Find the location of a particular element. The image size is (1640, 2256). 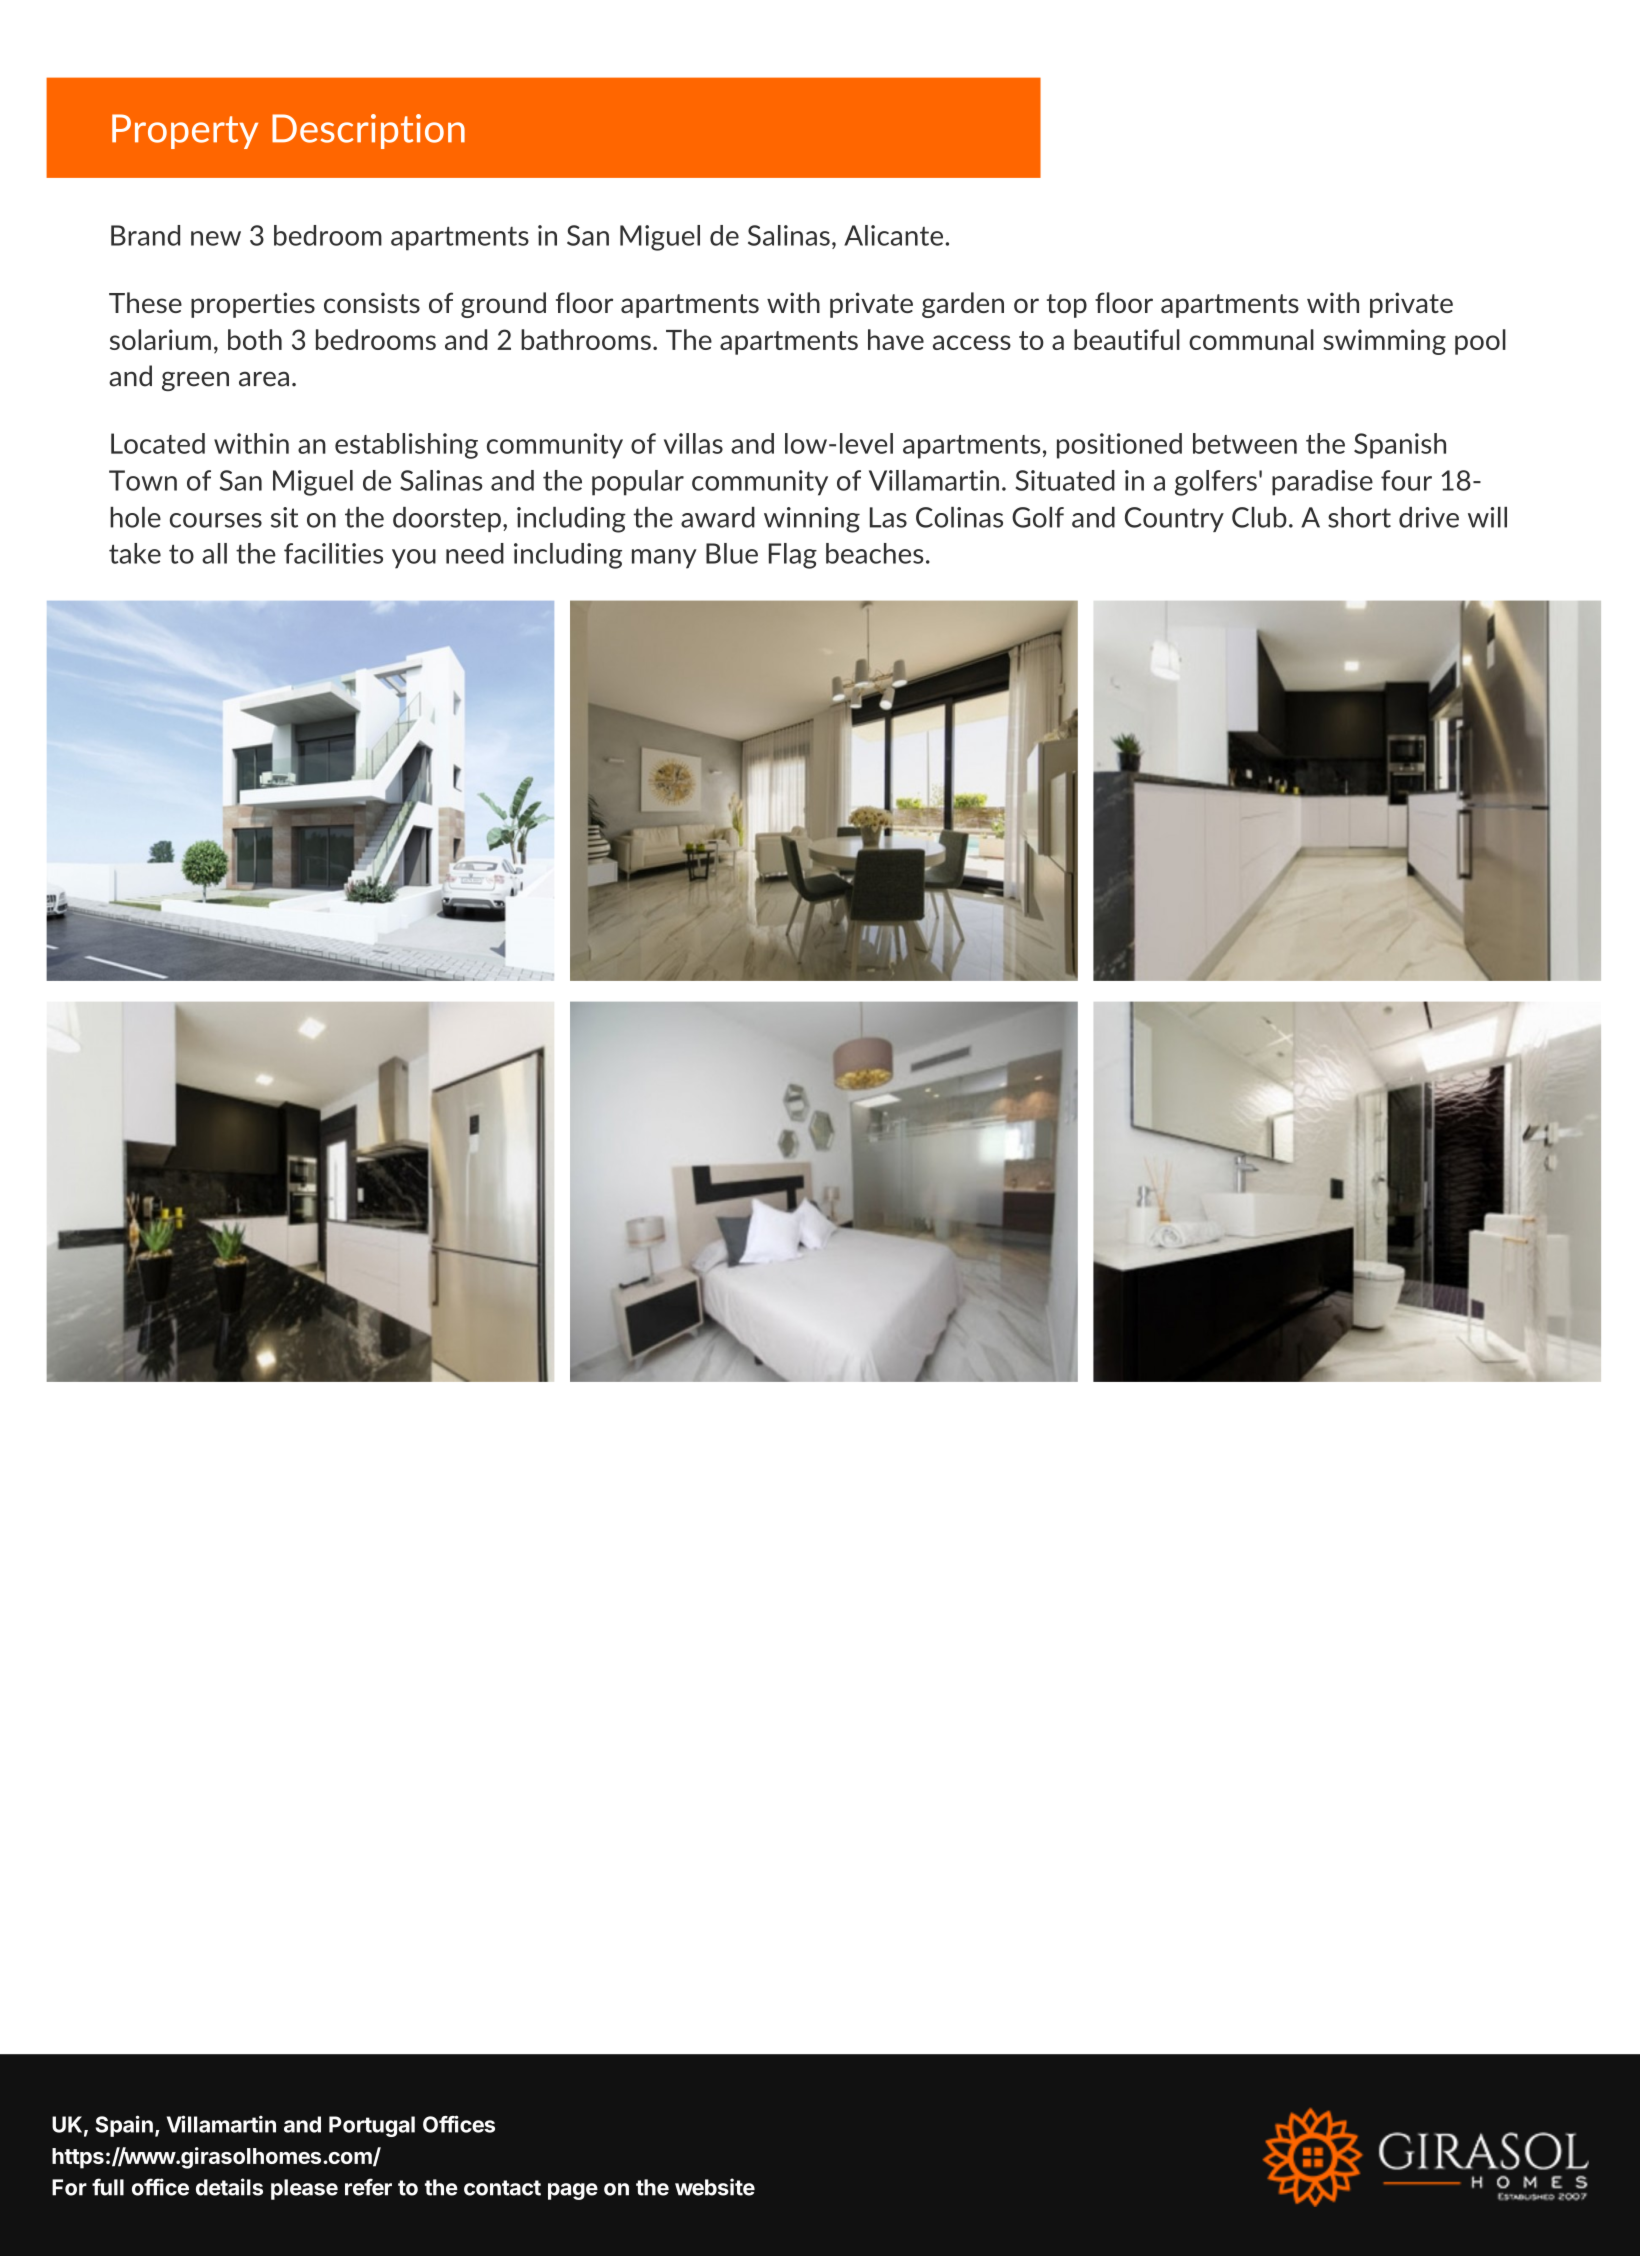

new is located at coordinates (216, 238).
